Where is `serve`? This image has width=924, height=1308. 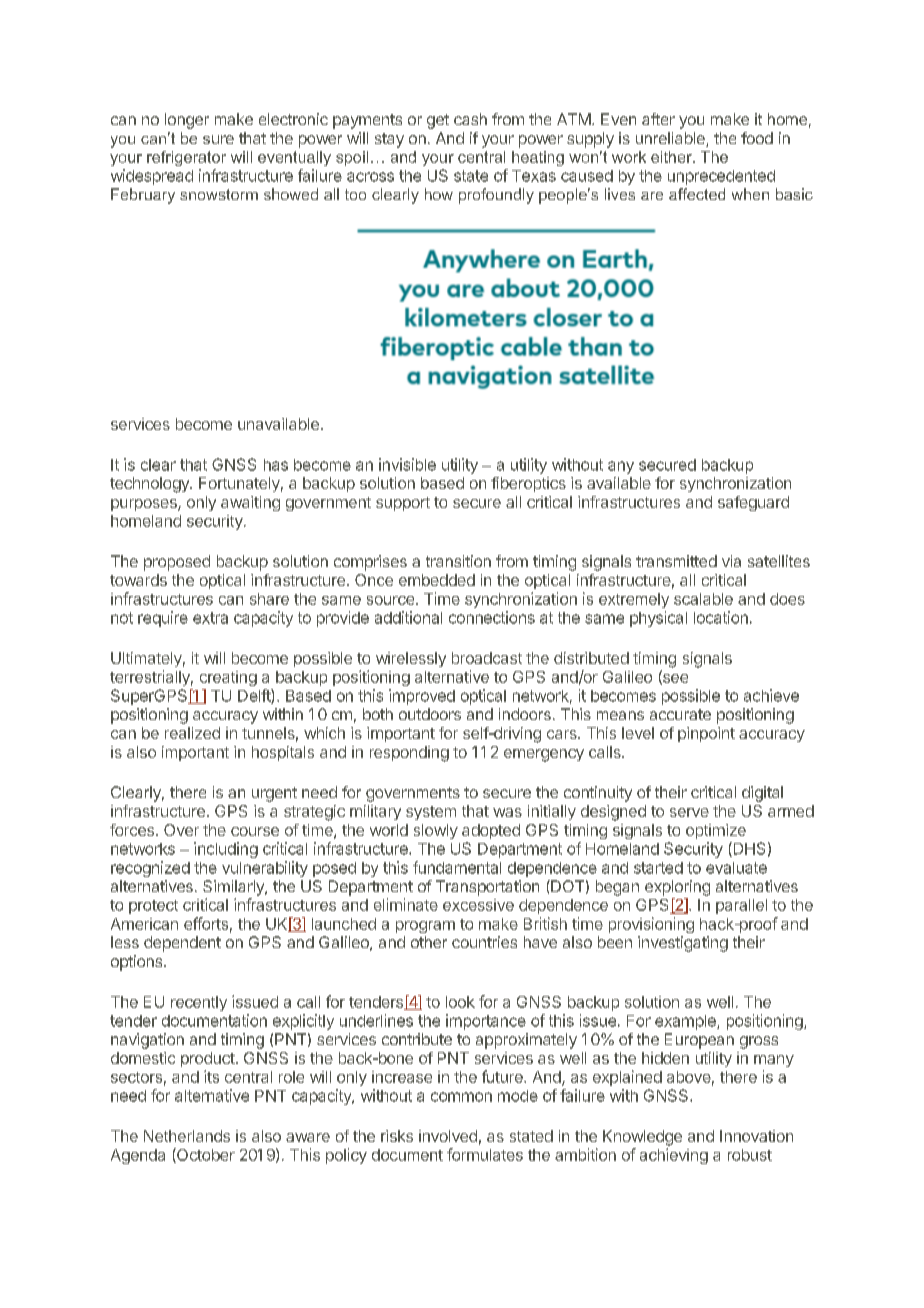
serve is located at coordinates (689, 812).
